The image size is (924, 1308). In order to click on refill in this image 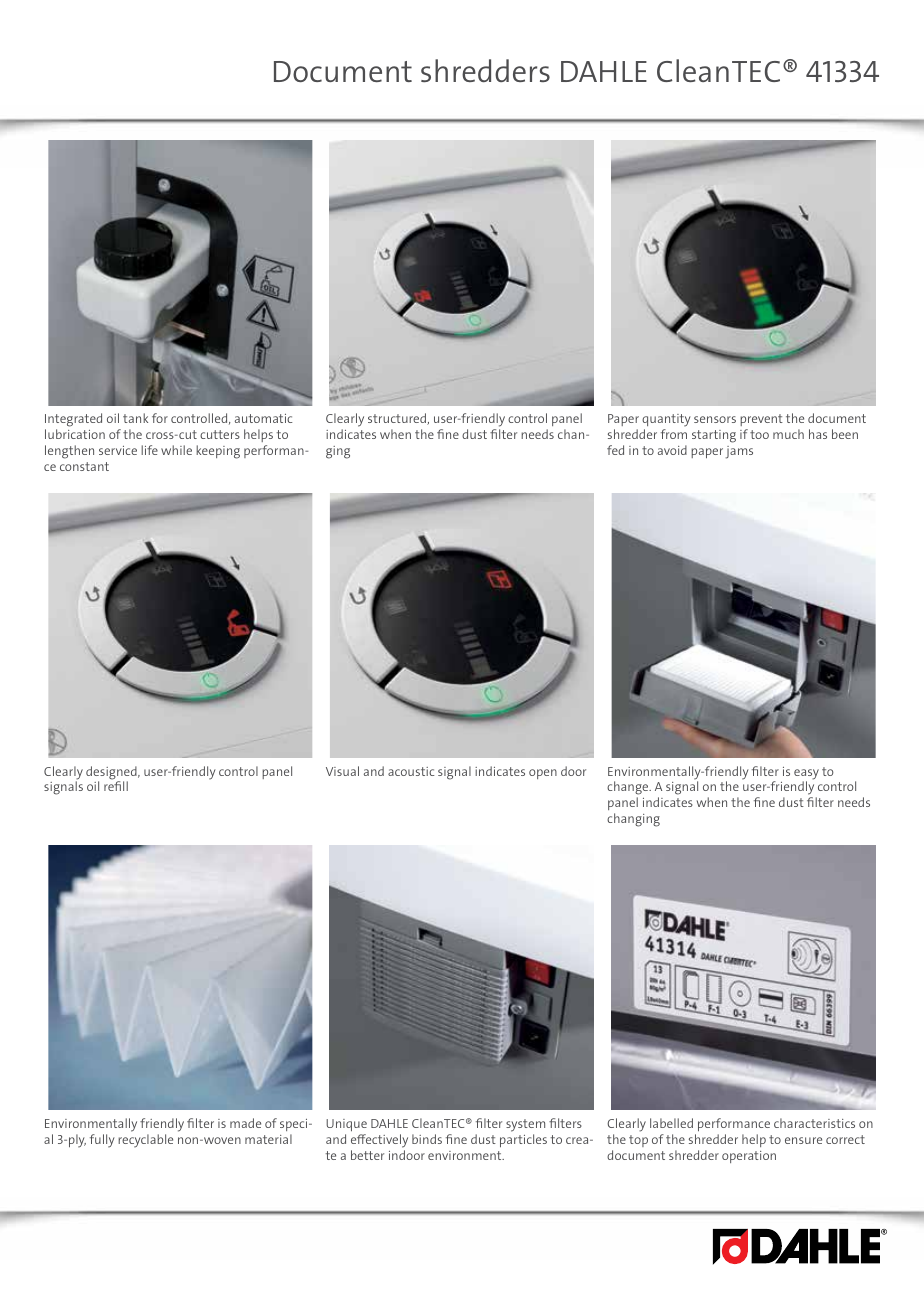, I will do `click(116, 786)`.
